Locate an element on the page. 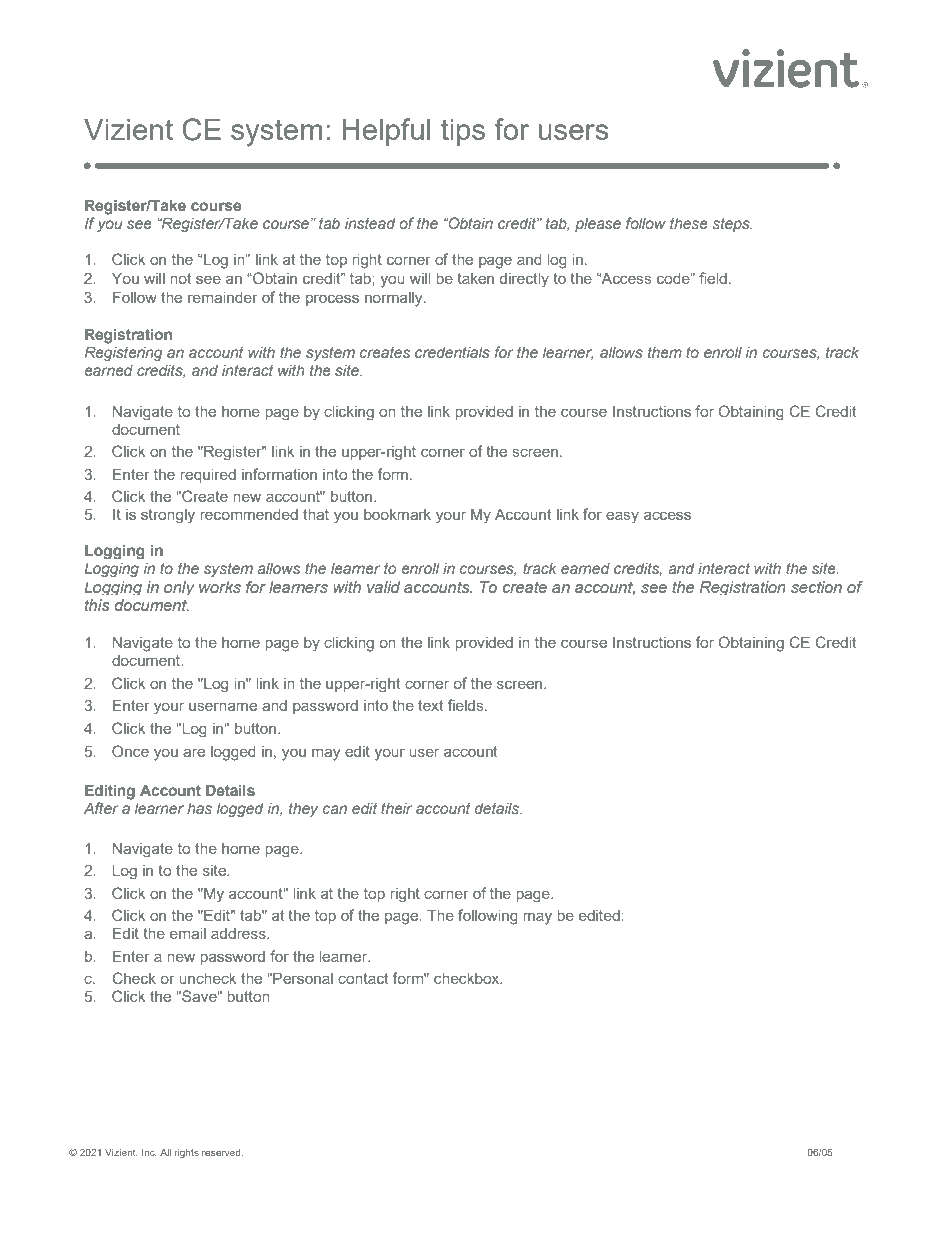  tips is located at coordinates (463, 132).
